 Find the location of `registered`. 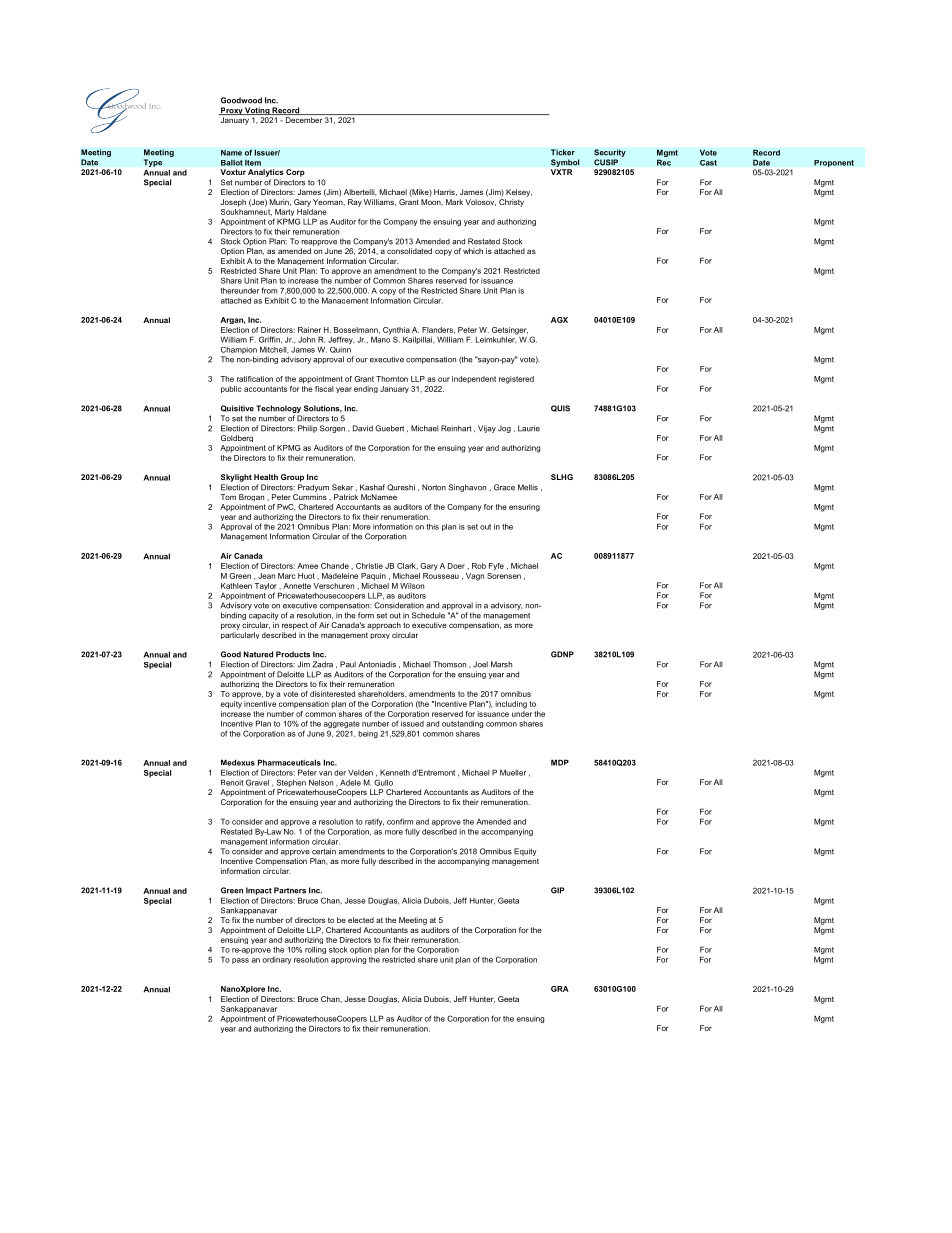

registered is located at coordinates (516, 380).
